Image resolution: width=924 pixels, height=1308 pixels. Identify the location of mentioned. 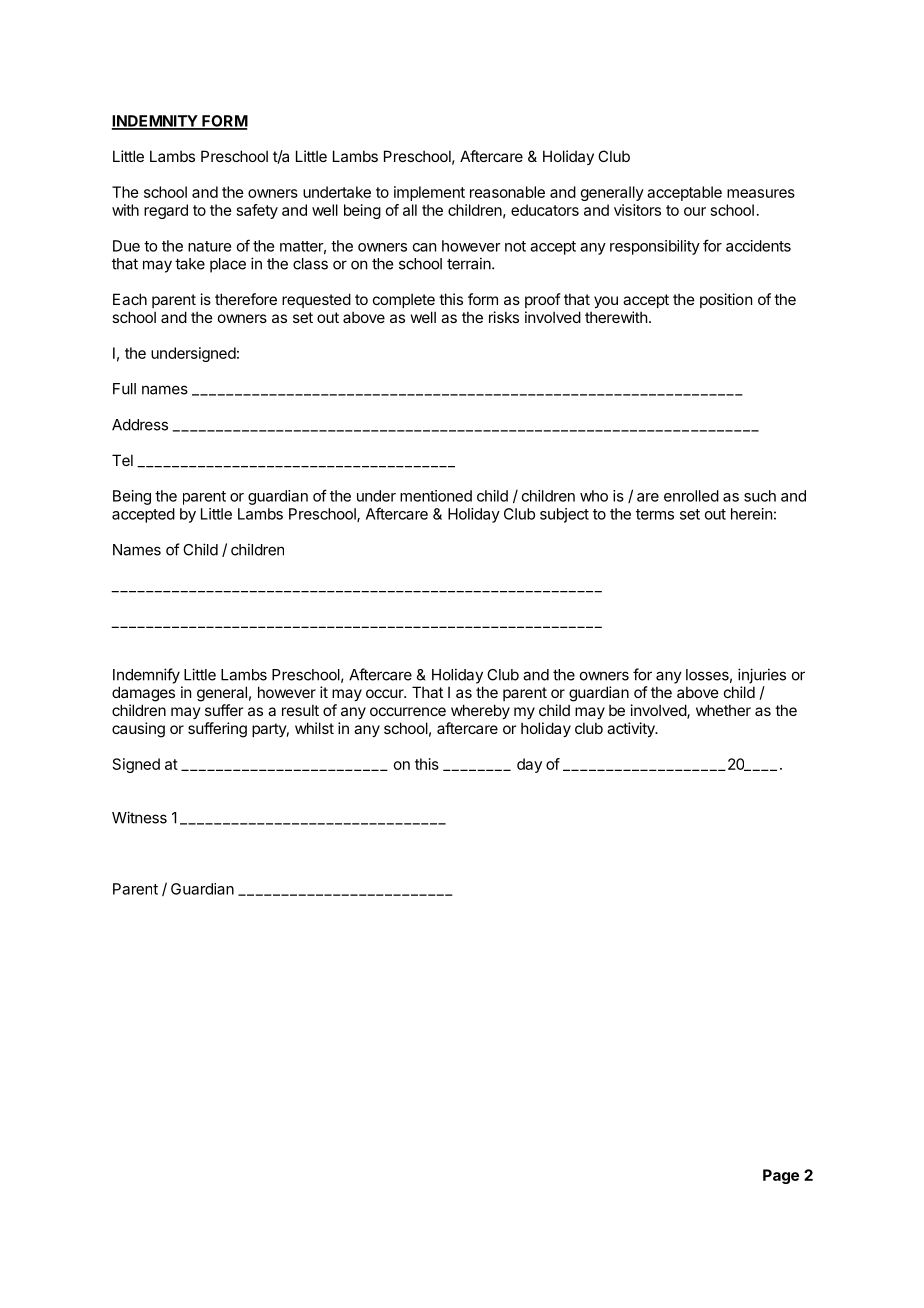
(436, 496).
